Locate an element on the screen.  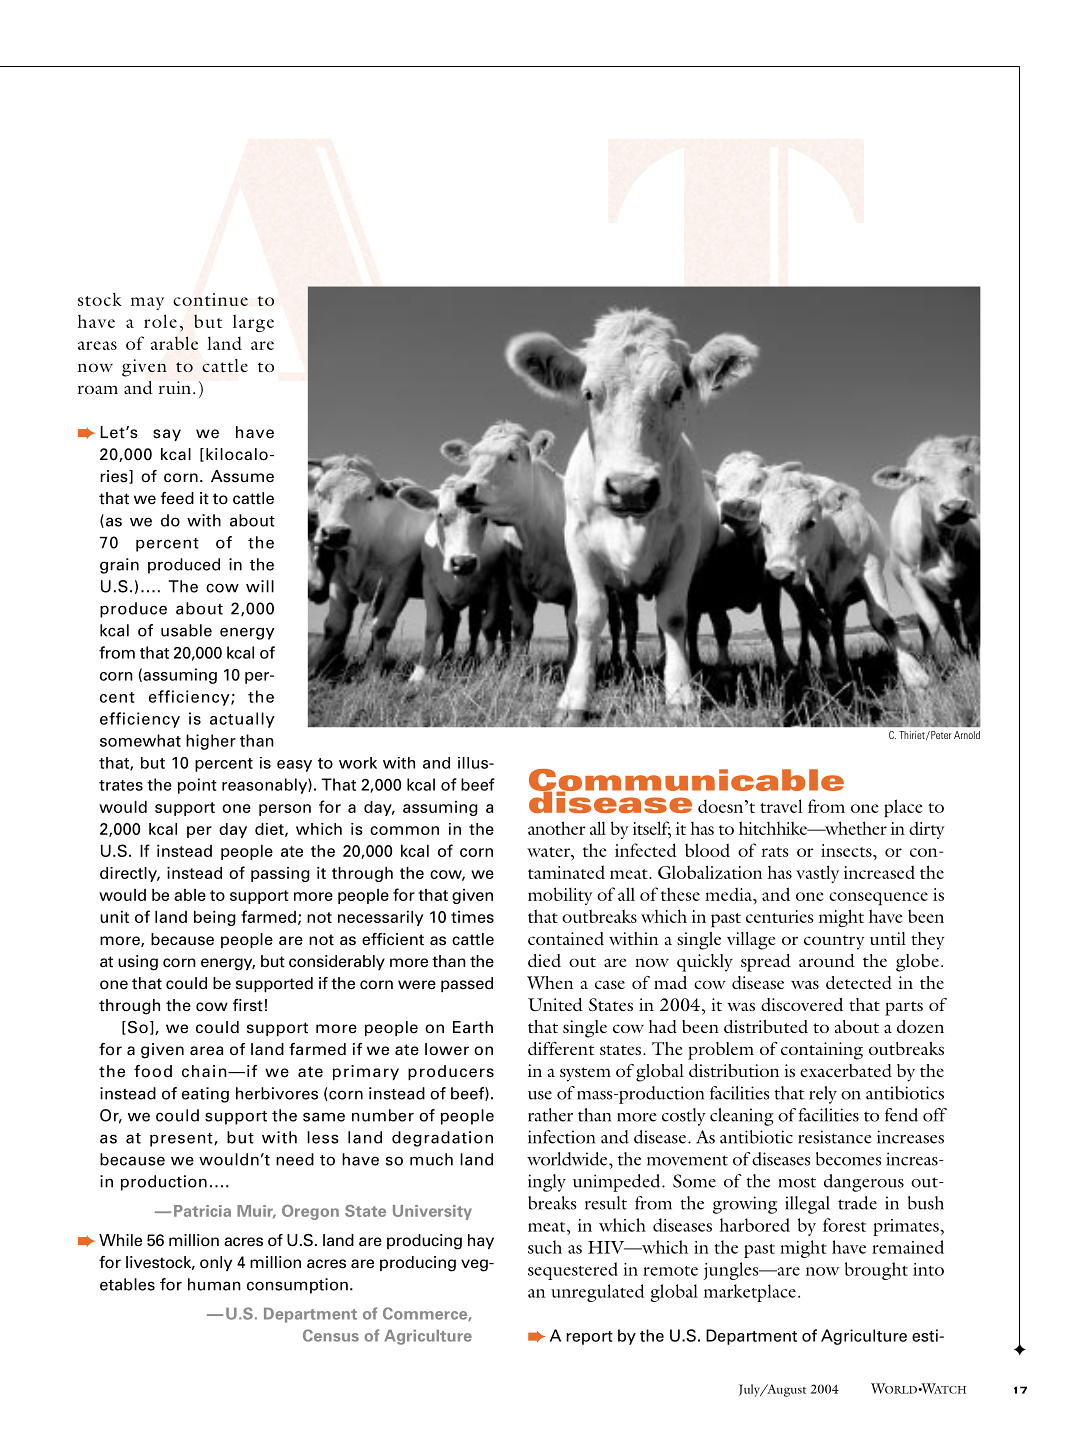
rats is located at coordinates (775, 852).
